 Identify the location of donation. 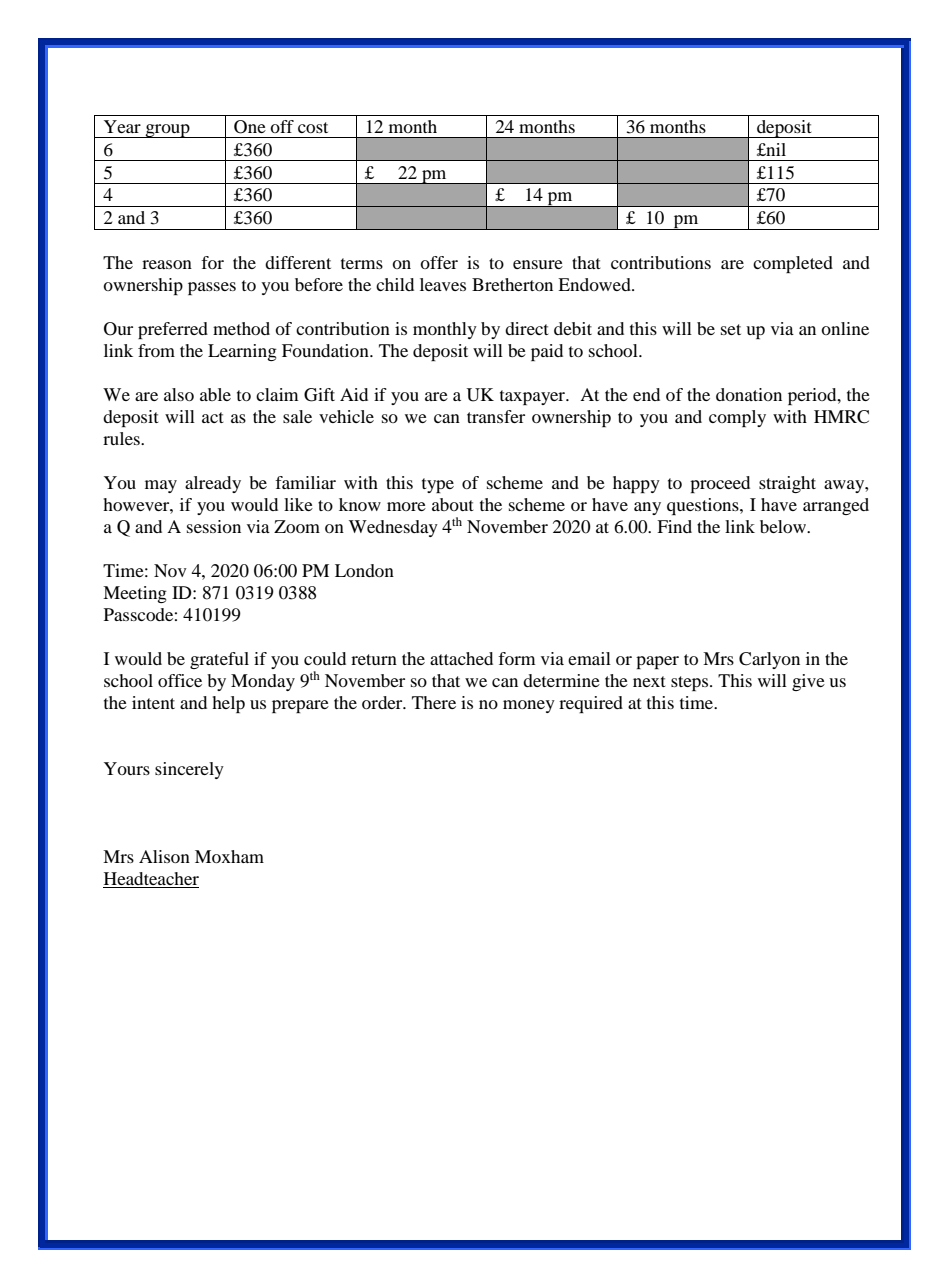
(749, 394).
